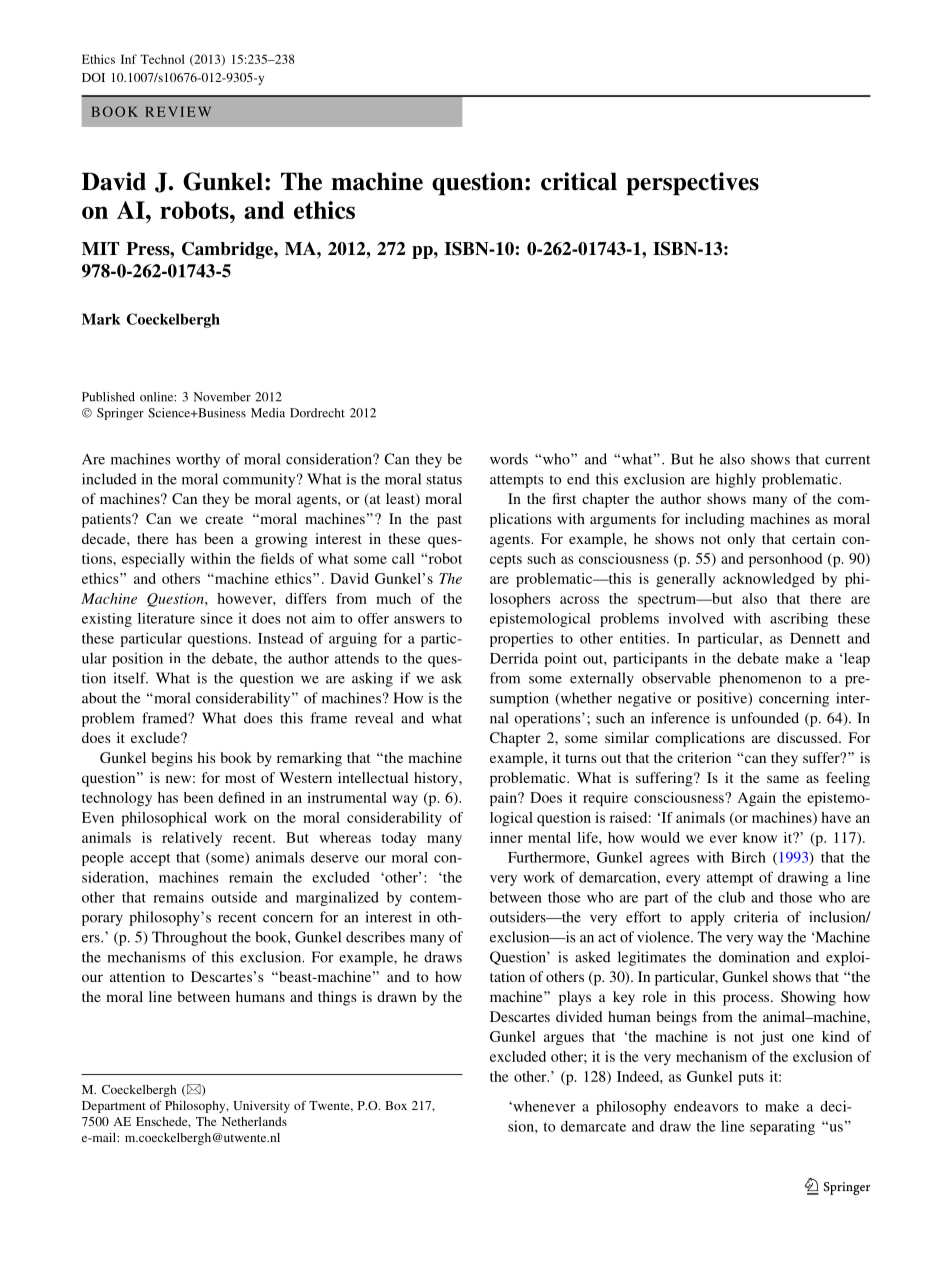  What do you see at coordinates (261, 1107) in the document?
I see `University` at bounding box center [261, 1107].
